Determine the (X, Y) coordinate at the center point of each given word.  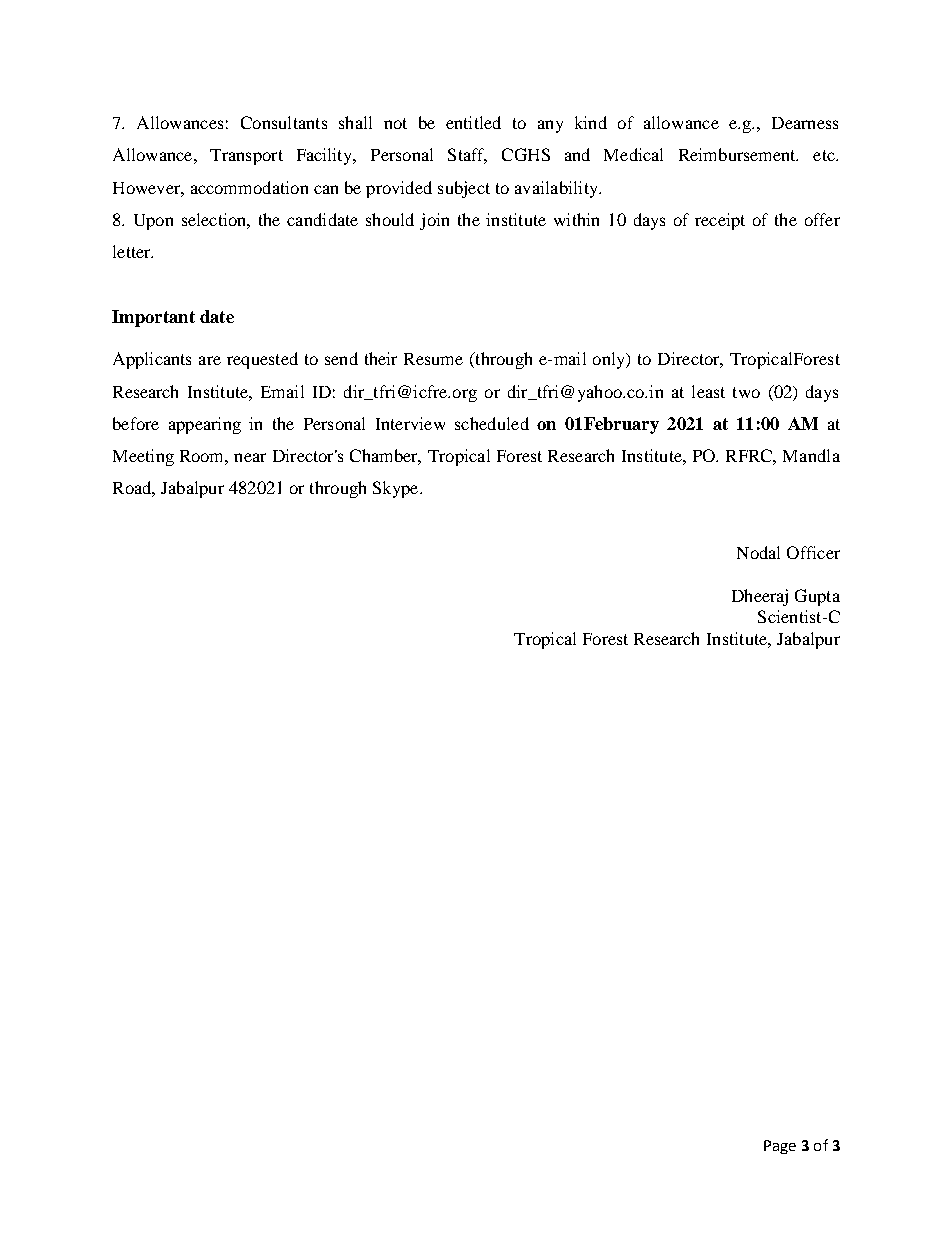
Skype (397, 489)
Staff (467, 156)
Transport (246, 157)
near (250, 457)
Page (780, 1147)
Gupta (817, 597)
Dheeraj (760, 597)
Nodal (758, 552)
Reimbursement (738, 154)
